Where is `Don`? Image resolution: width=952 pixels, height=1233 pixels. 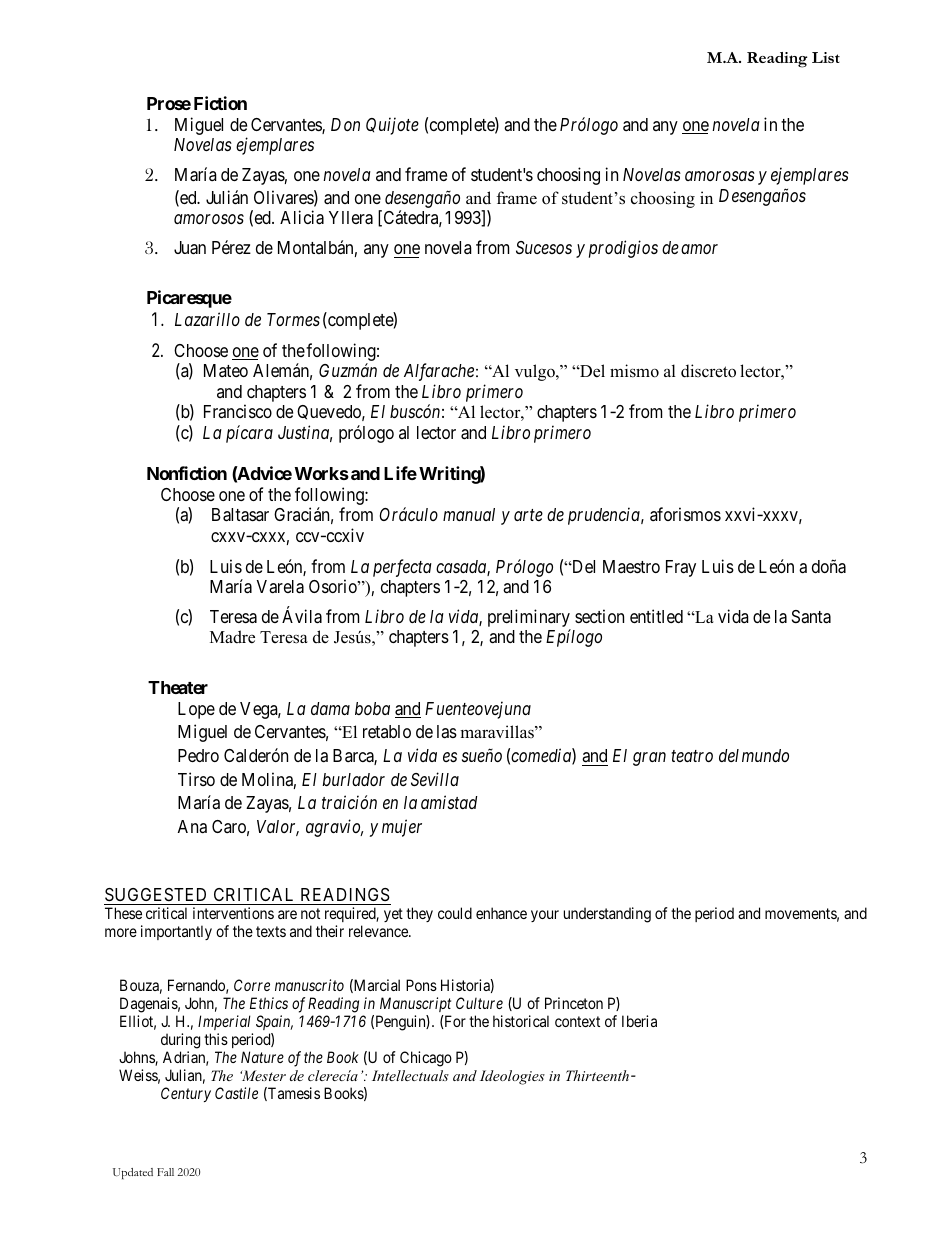
Don is located at coordinates (345, 124).
